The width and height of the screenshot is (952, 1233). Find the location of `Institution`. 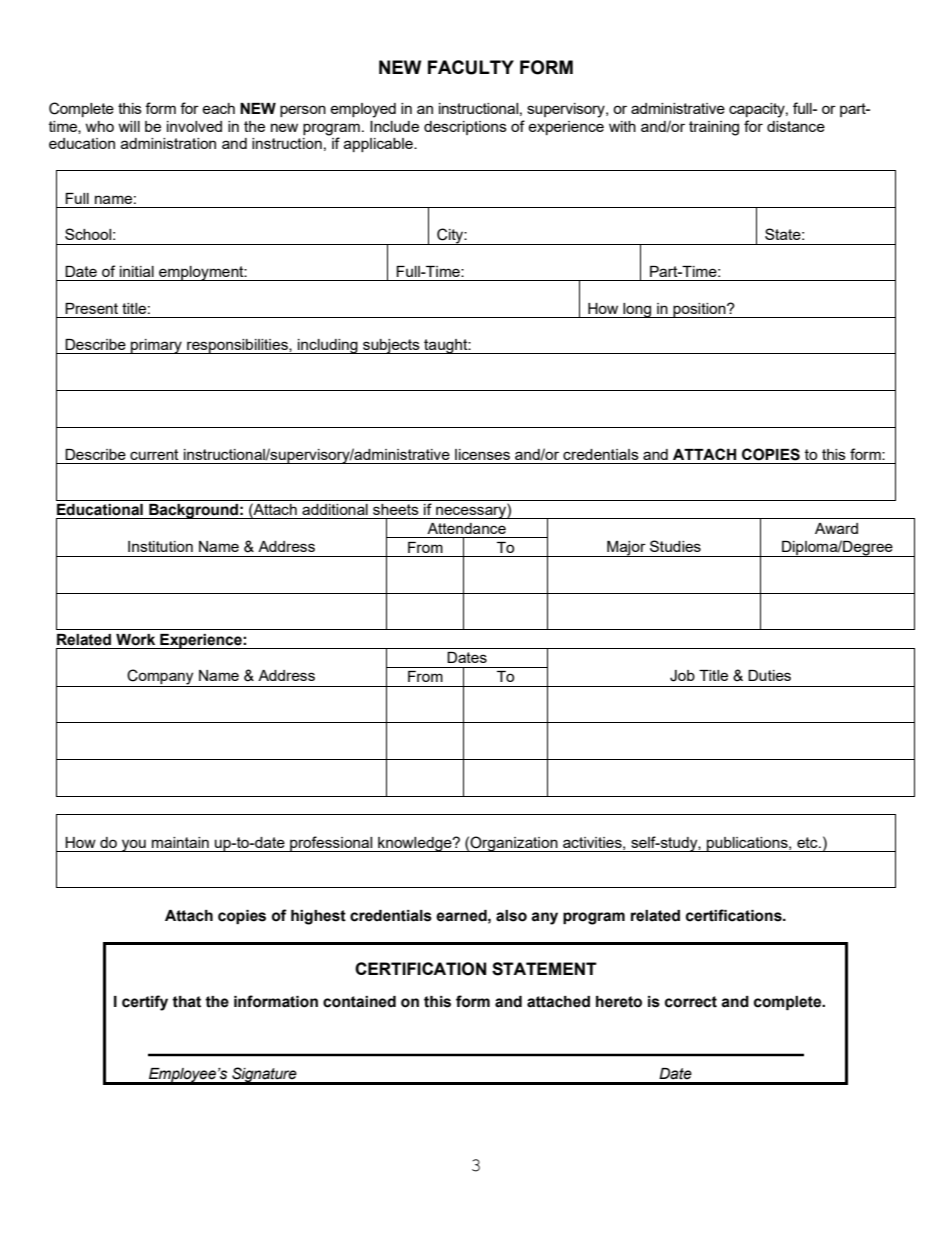

Institution is located at coordinates (160, 546).
